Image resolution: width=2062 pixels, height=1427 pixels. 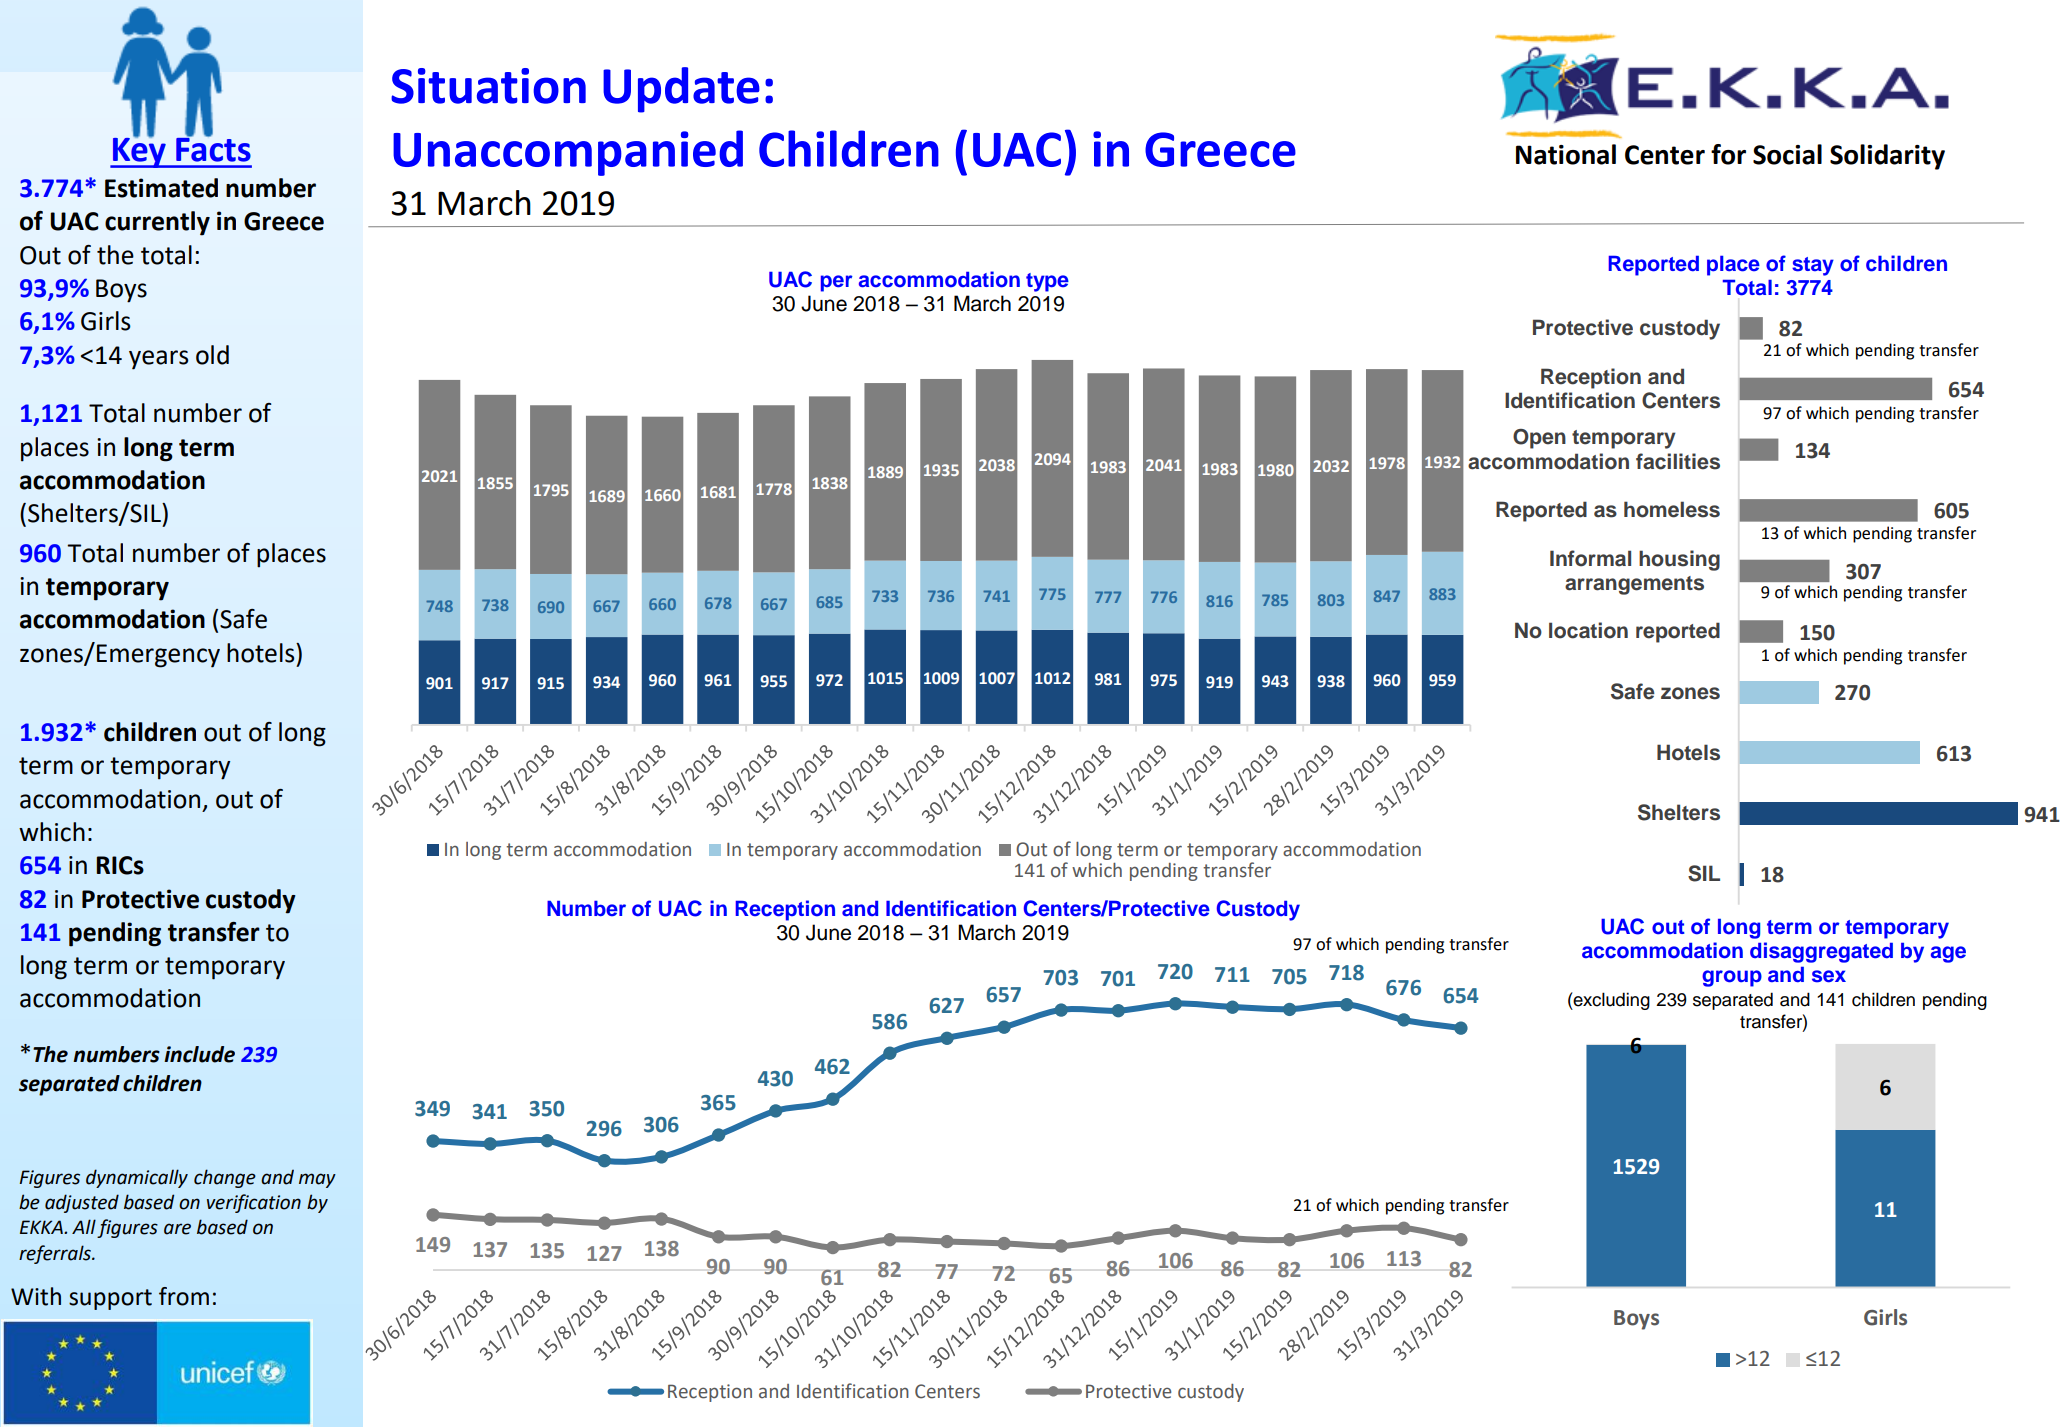 I want to click on may, so click(x=317, y=1180).
